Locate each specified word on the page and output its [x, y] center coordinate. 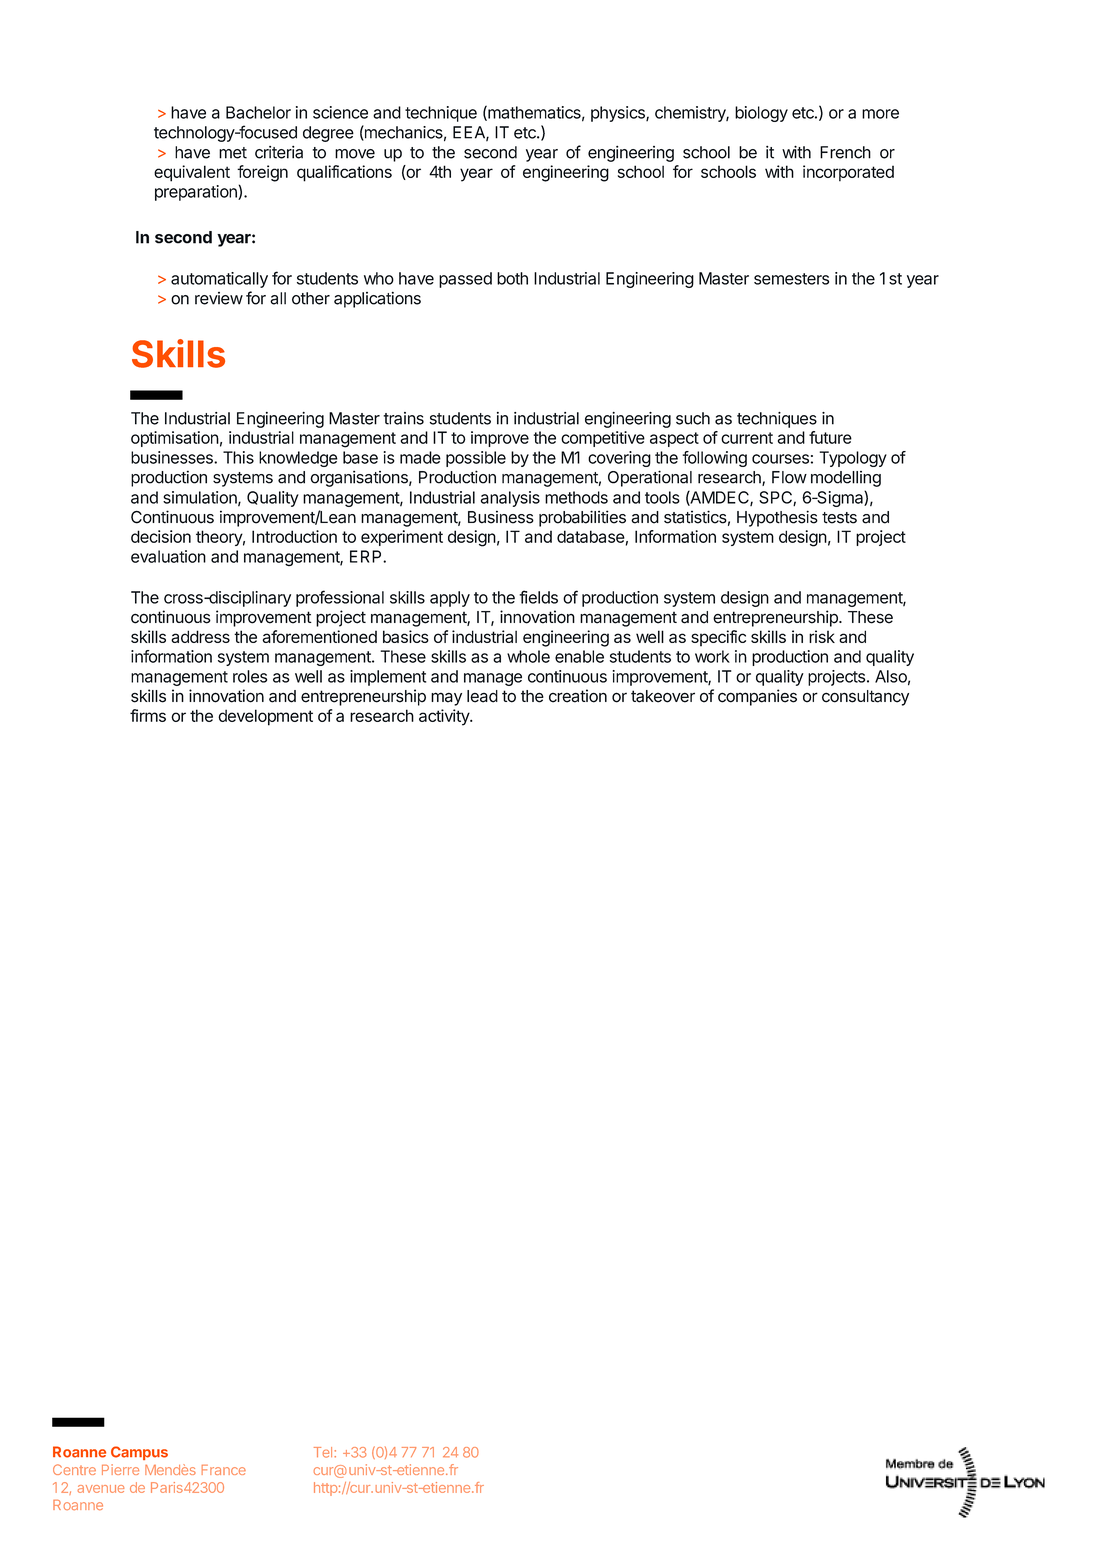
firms [148, 715]
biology [761, 114]
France [224, 1470]
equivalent [192, 173]
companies [757, 697]
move [355, 154]
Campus [139, 1453]
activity [445, 717]
